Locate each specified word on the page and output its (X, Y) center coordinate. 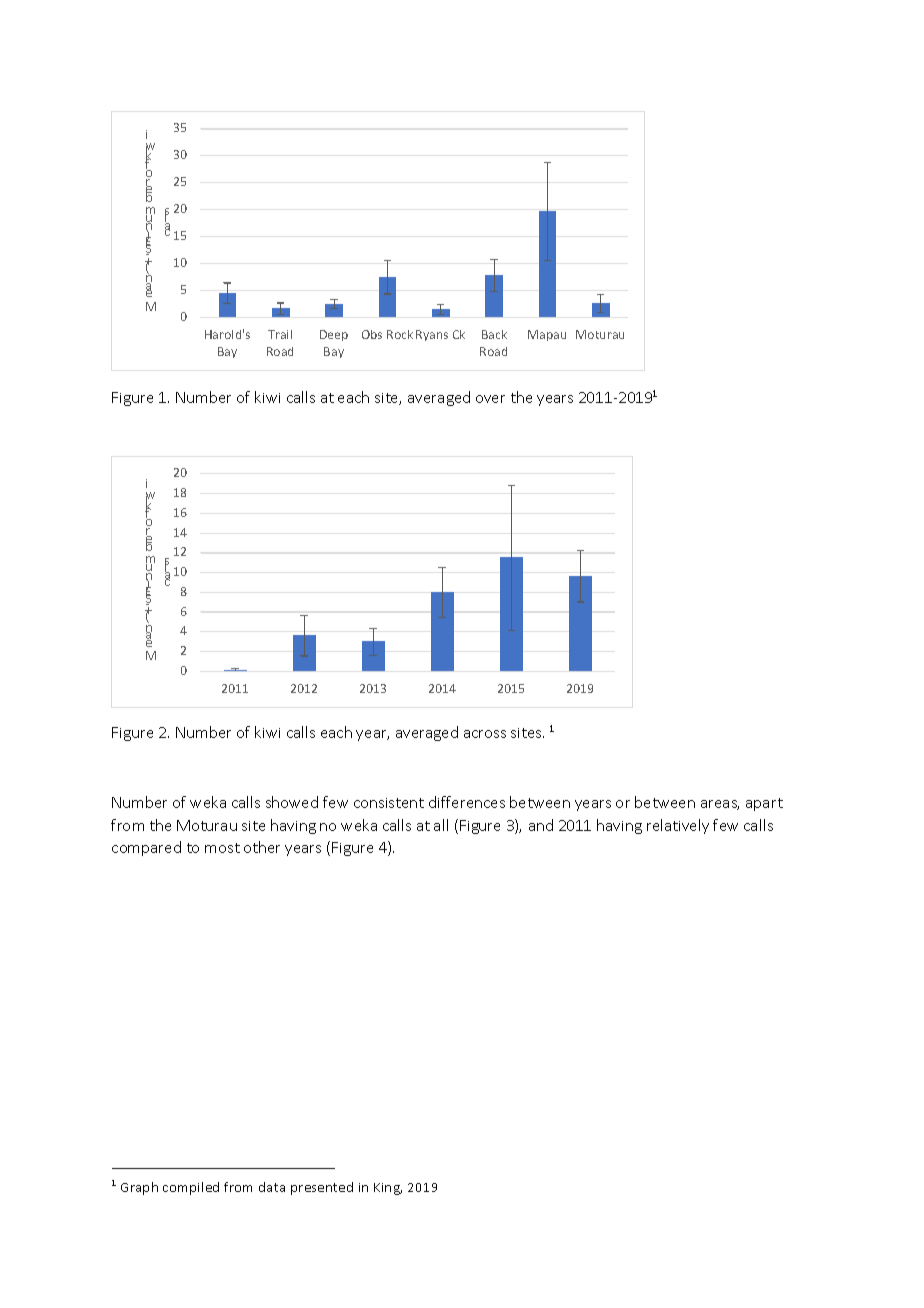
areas (720, 805)
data (272, 1187)
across (485, 734)
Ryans (432, 335)
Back (494, 334)
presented (322, 1188)
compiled (191, 1188)
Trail (280, 334)
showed (292, 802)
